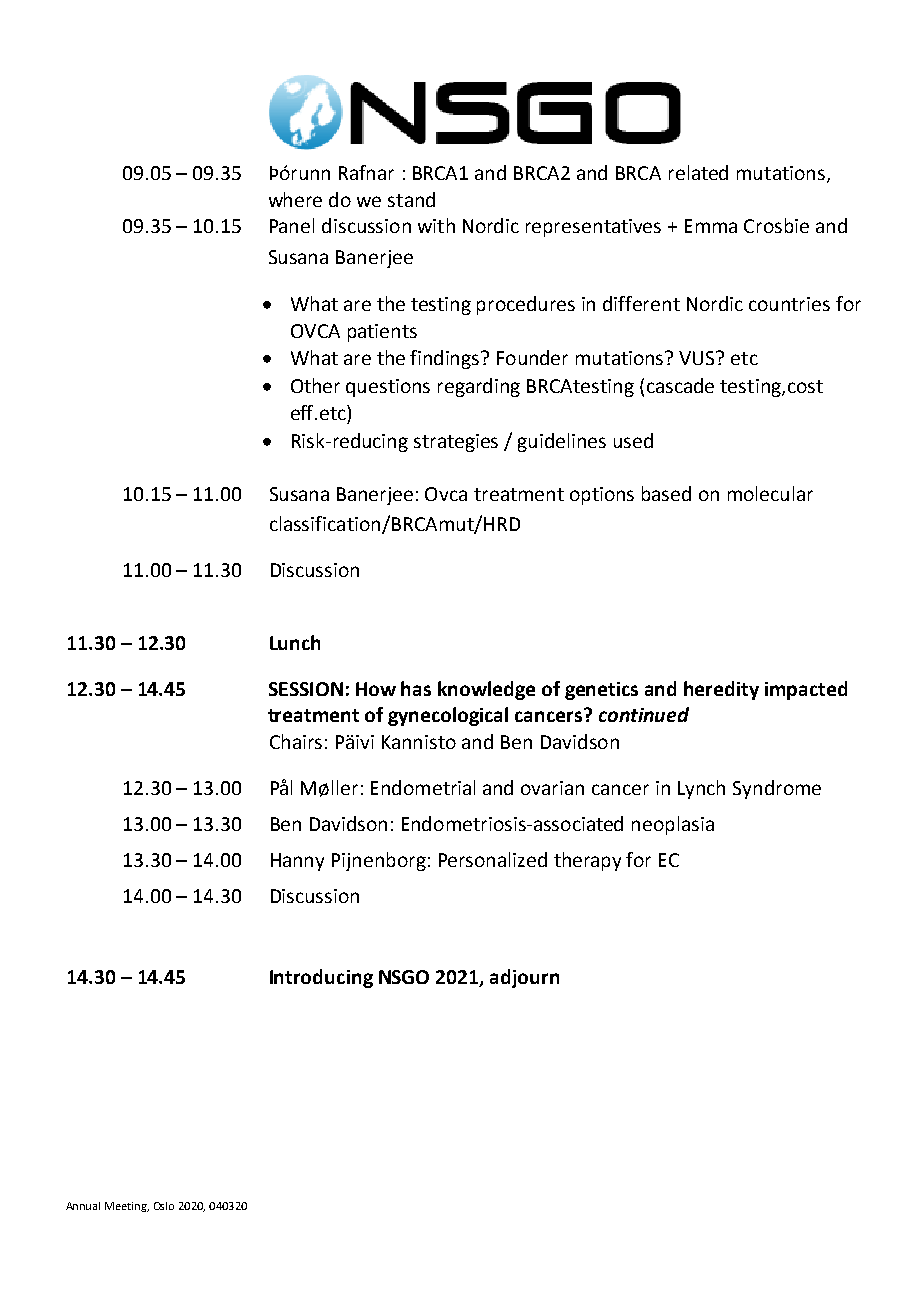 The image size is (924, 1308). I want to click on Lunch, so click(295, 642).
